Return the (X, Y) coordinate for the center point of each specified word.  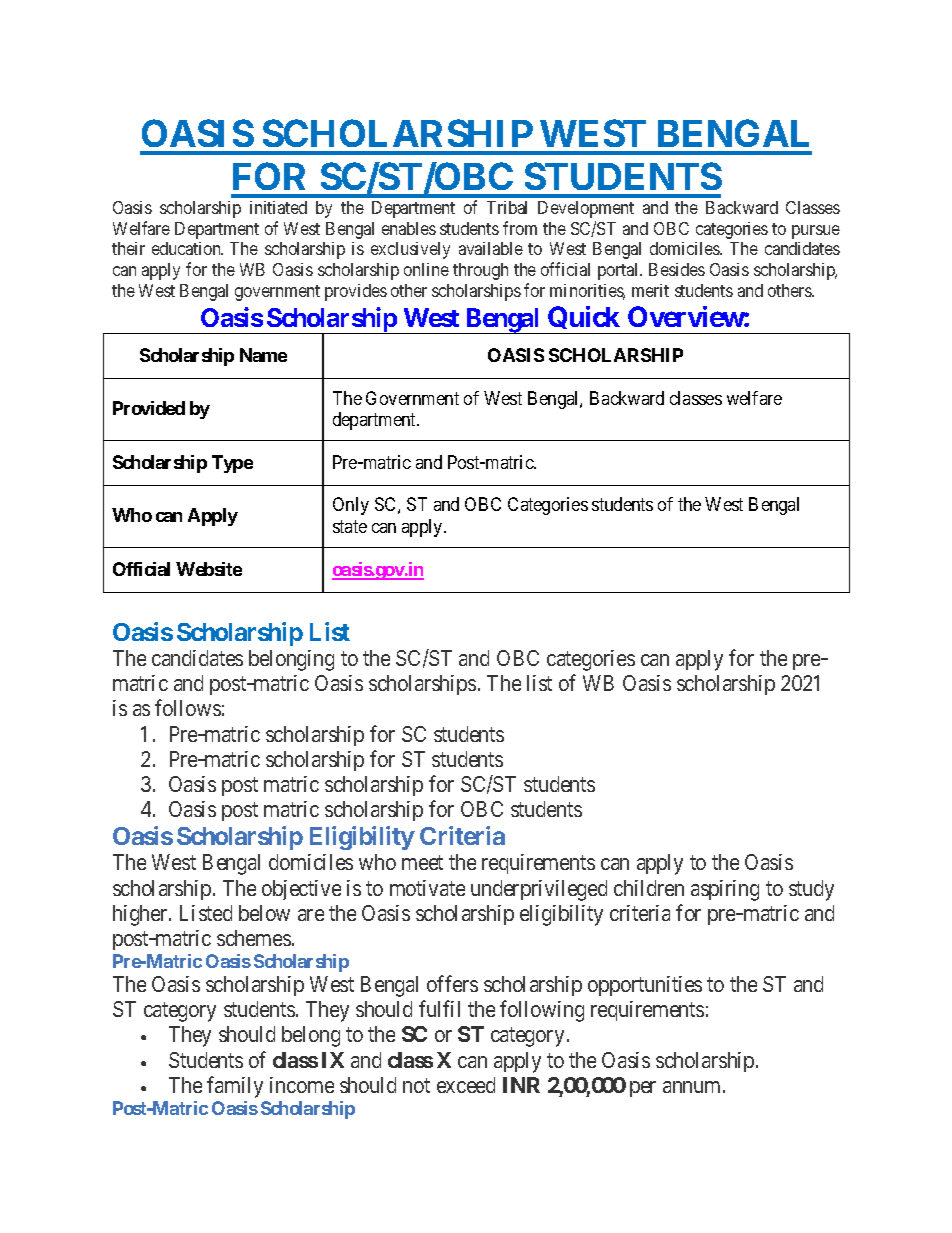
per (643, 1089)
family (235, 1087)
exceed (466, 1085)
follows (188, 708)
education (187, 248)
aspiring (725, 890)
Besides (677, 269)
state (350, 526)
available (491, 248)
